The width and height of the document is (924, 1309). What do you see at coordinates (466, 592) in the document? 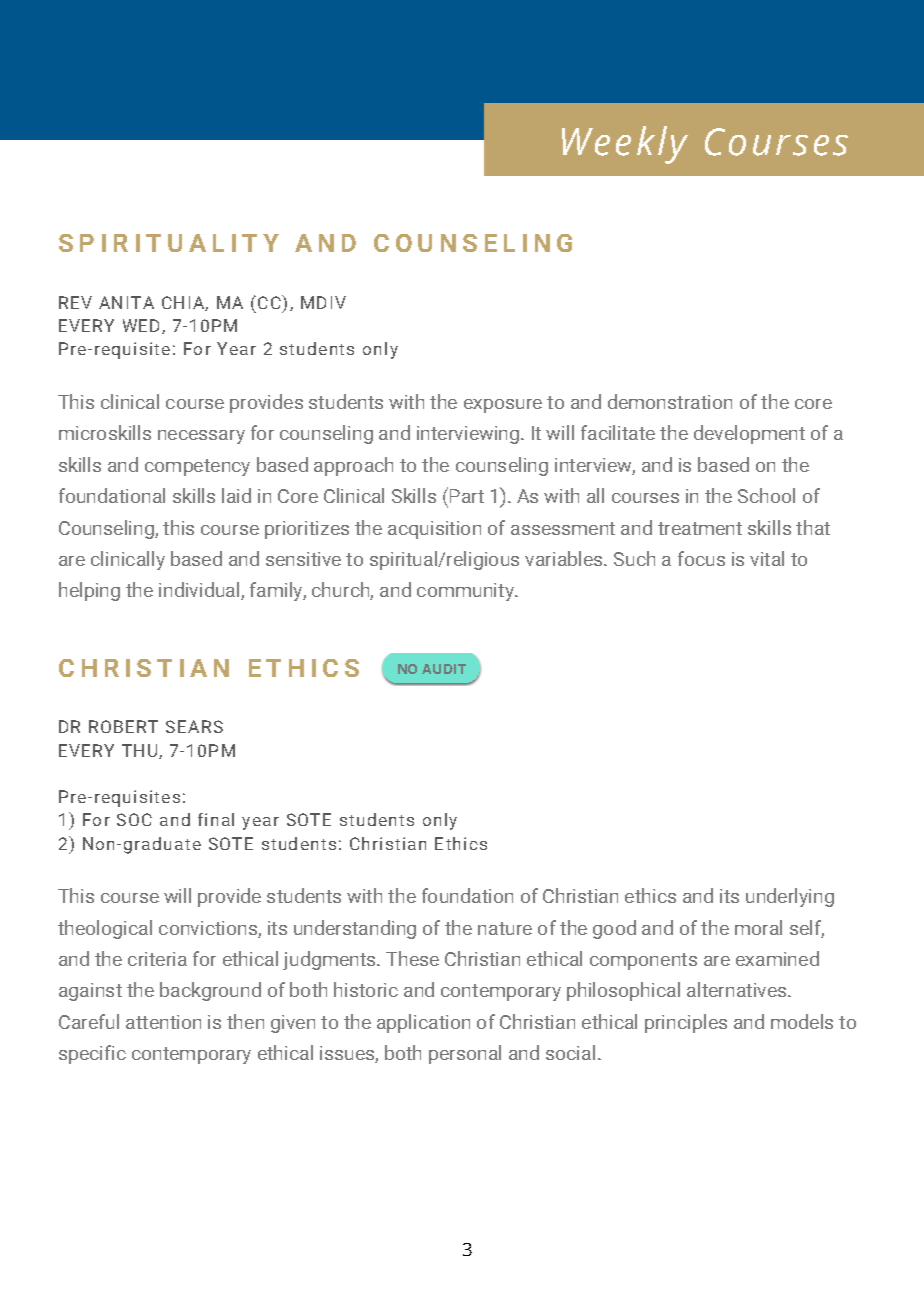
I see `community` at bounding box center [466, 592].
